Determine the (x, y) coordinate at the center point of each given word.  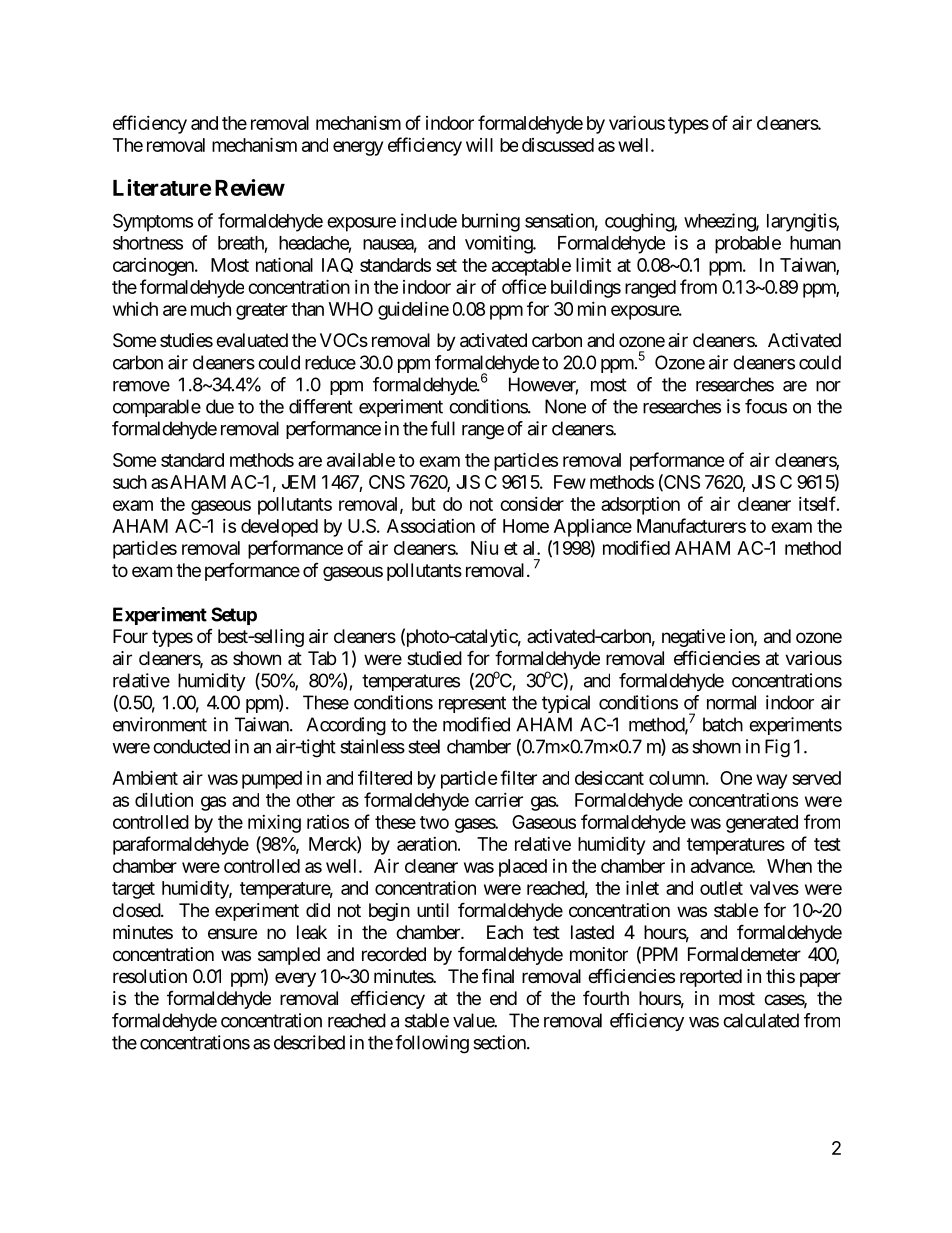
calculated (761, 1020)
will (479, 145)
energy (358, 148)
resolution (150, 976)
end (503, 998)
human (815, 243)
